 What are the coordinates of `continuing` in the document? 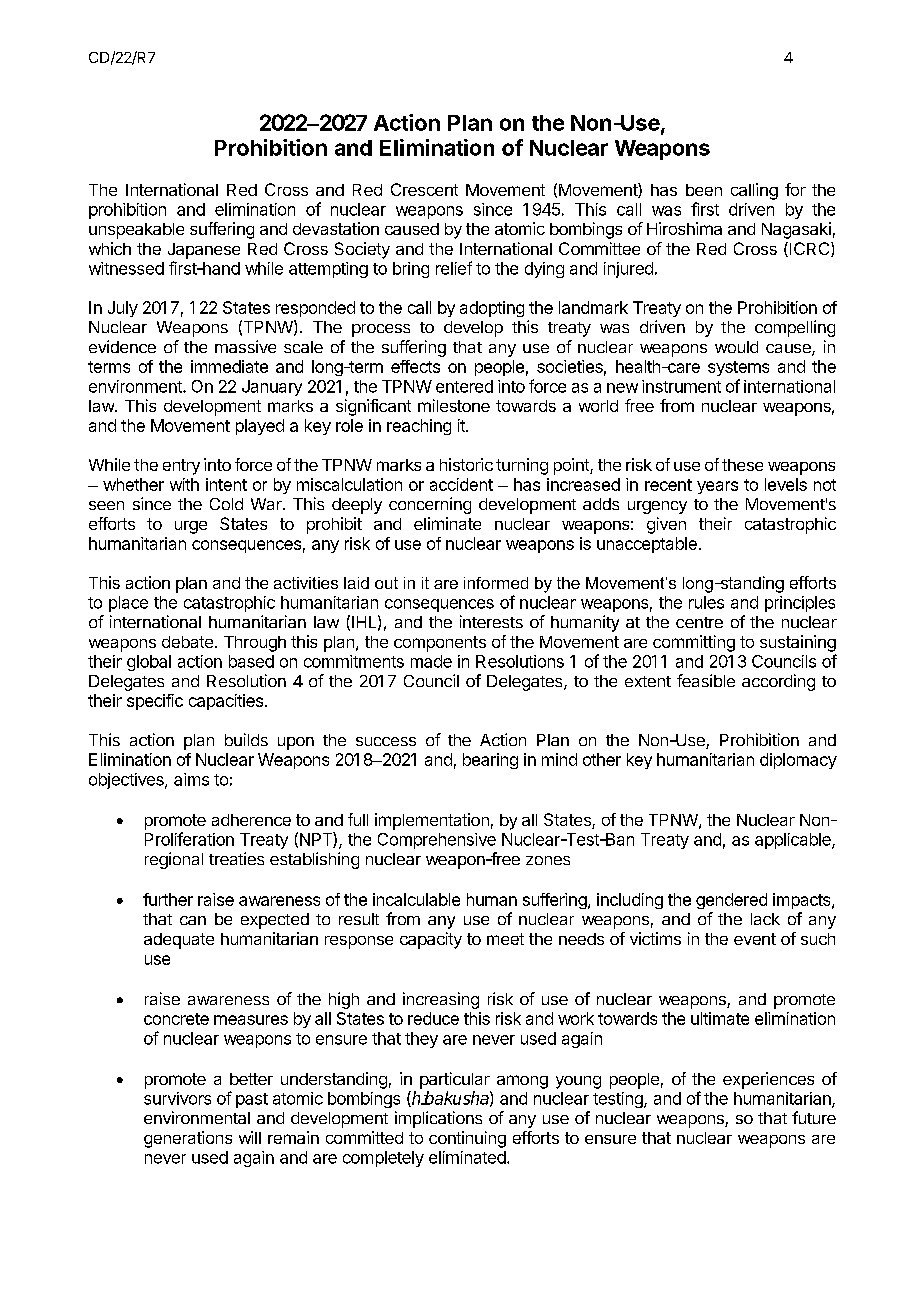 It's located at (467, 1139).
